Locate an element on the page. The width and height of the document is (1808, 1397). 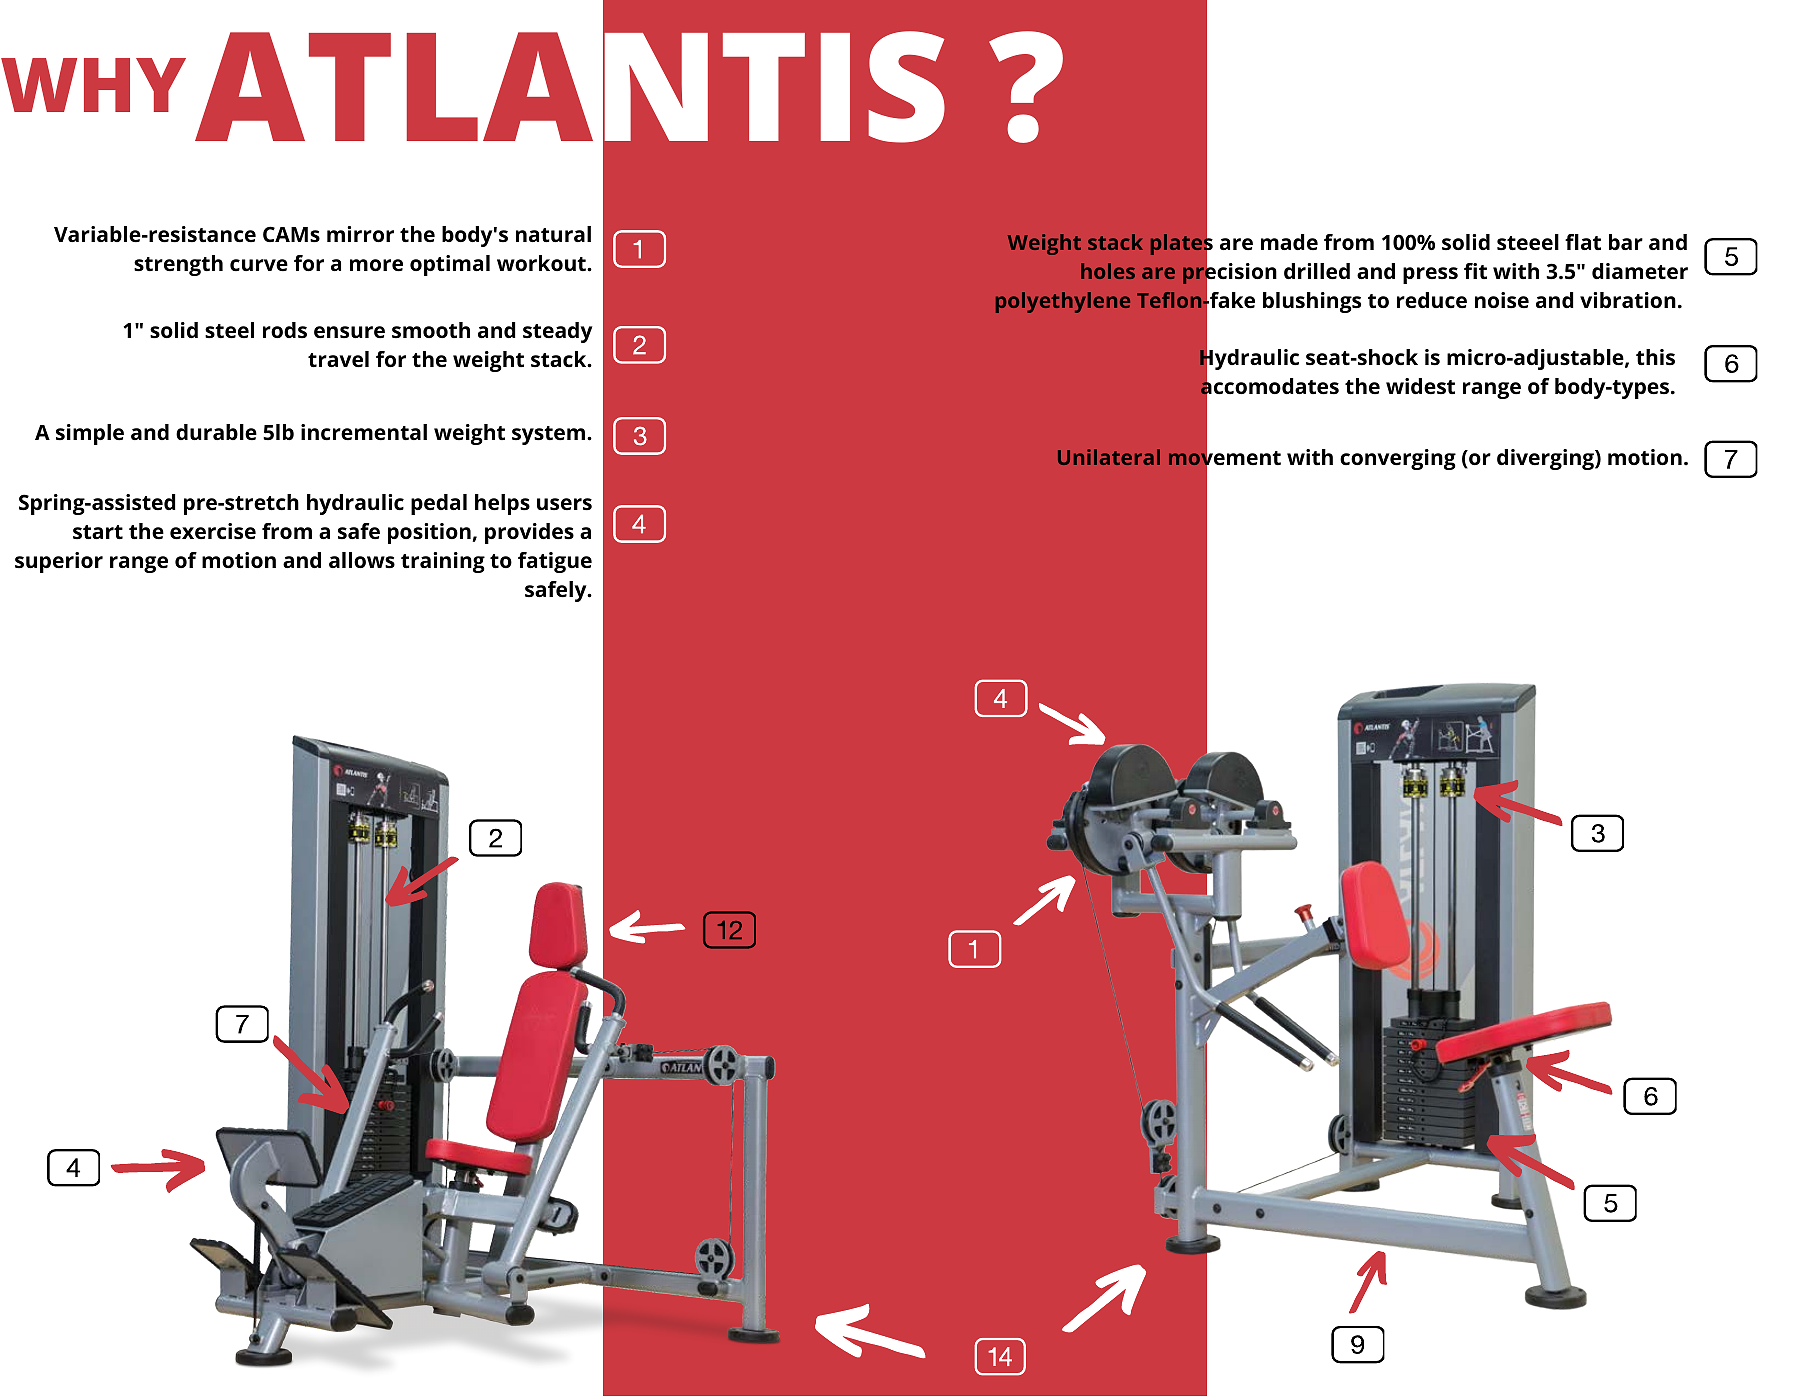
natural is located at coordinates (553, 234).
